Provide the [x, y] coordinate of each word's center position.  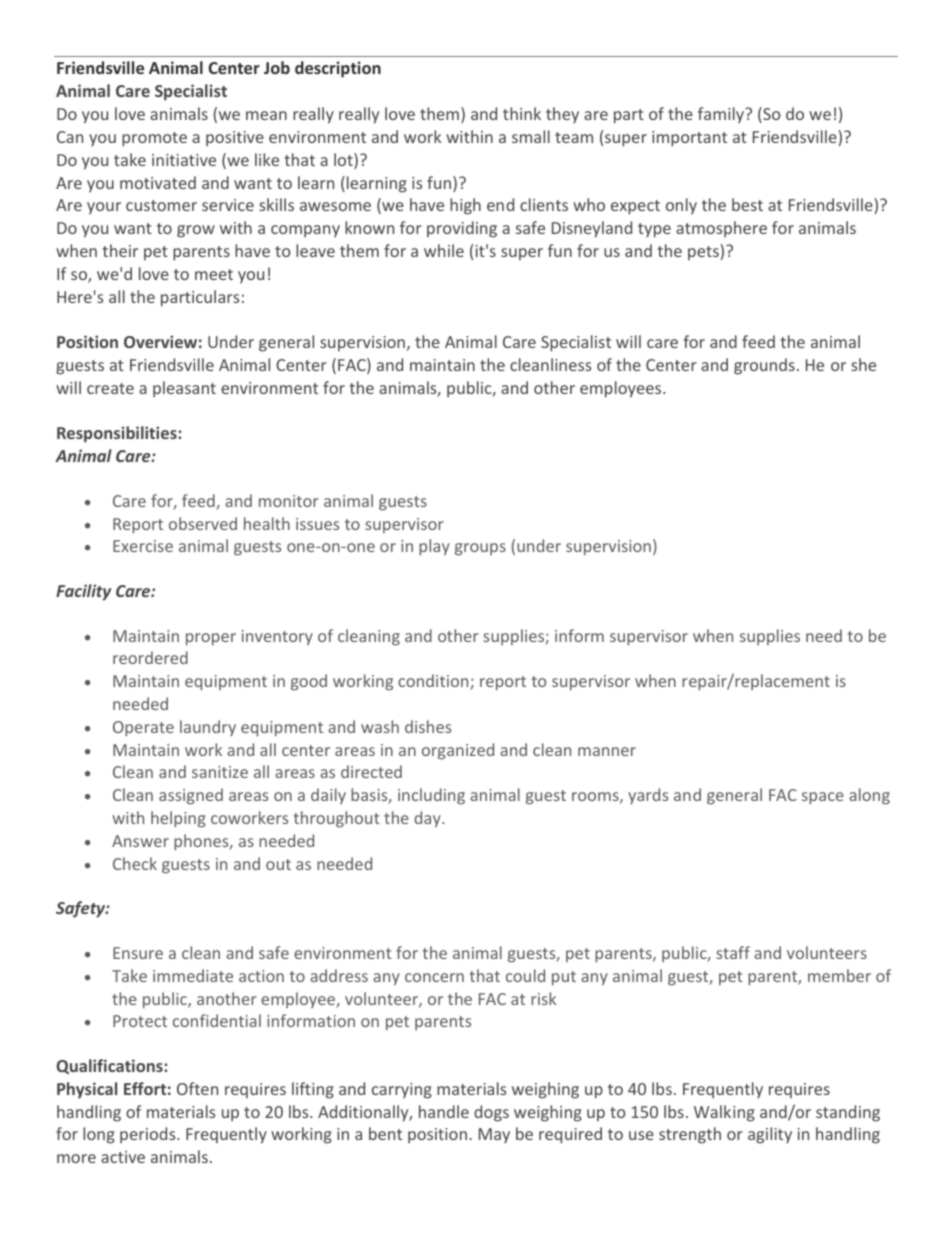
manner [607, 751]
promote [154, 139]
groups [480, 549]
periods [149, 1135]
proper [211, 639]
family [722, 115]
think [522, 113]
